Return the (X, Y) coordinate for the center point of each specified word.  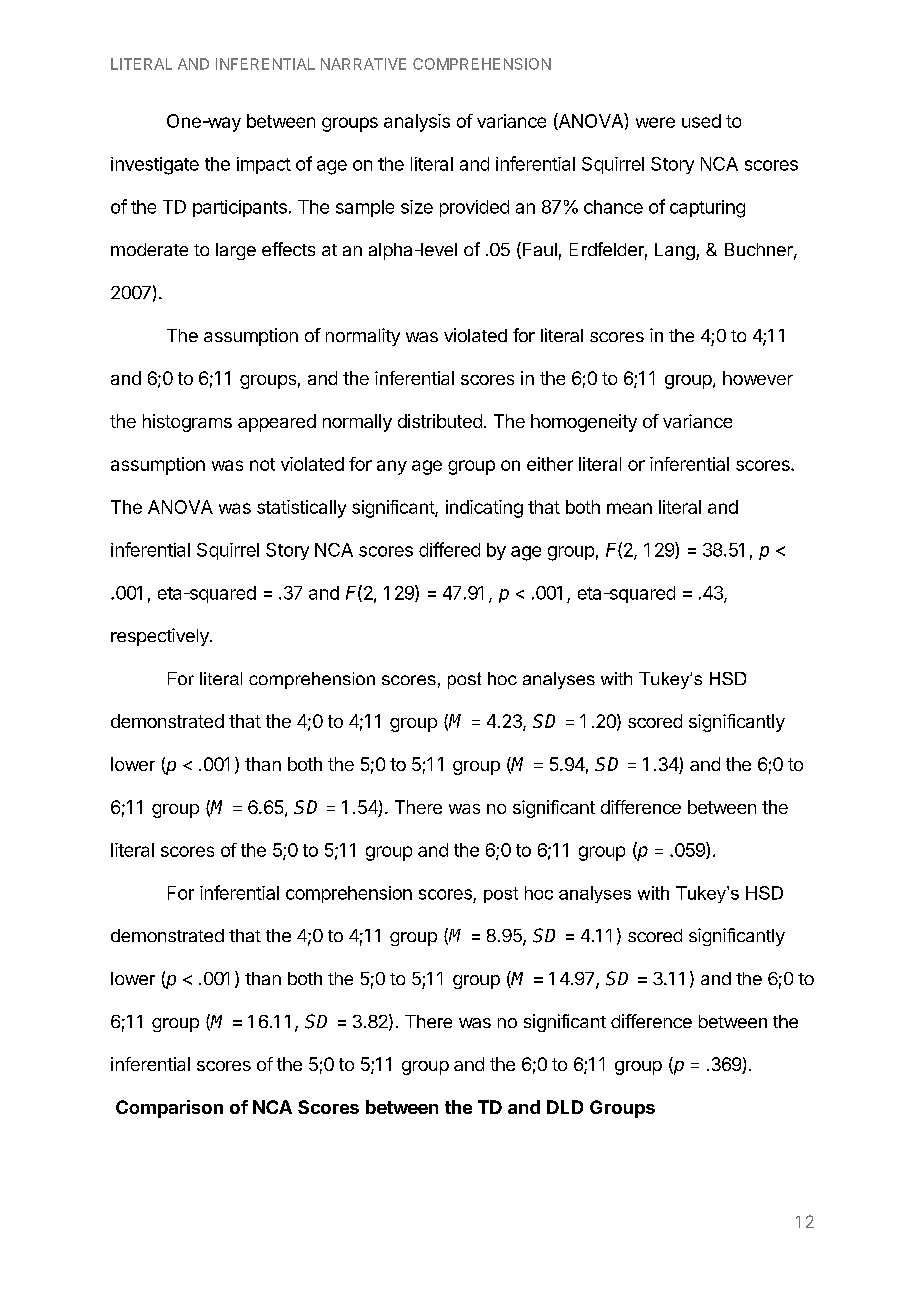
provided (474, 208)
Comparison (169, 1109)
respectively (161, 637)
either (550, 464)
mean (629, 508)
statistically (301, 509)
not (262, 464)
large (236, 251)
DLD (565, 1107)
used (701, 121)
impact (264, 165)
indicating (484, 509)
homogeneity (584, 423)
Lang (676, 251)
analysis (417, 123)
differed (449, 549)
